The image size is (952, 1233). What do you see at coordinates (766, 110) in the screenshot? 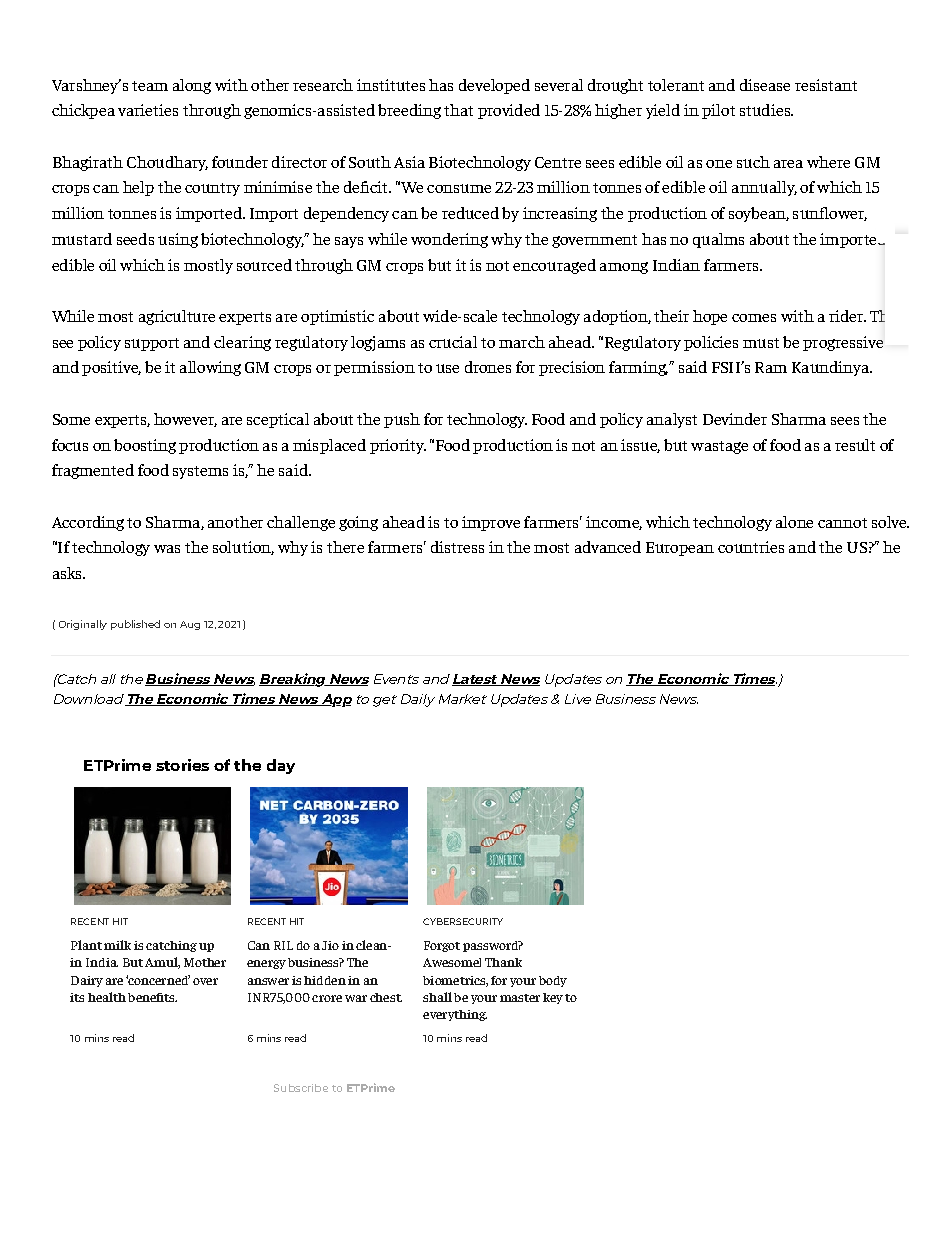
I see `studies` at bounding box center [766, 110].
